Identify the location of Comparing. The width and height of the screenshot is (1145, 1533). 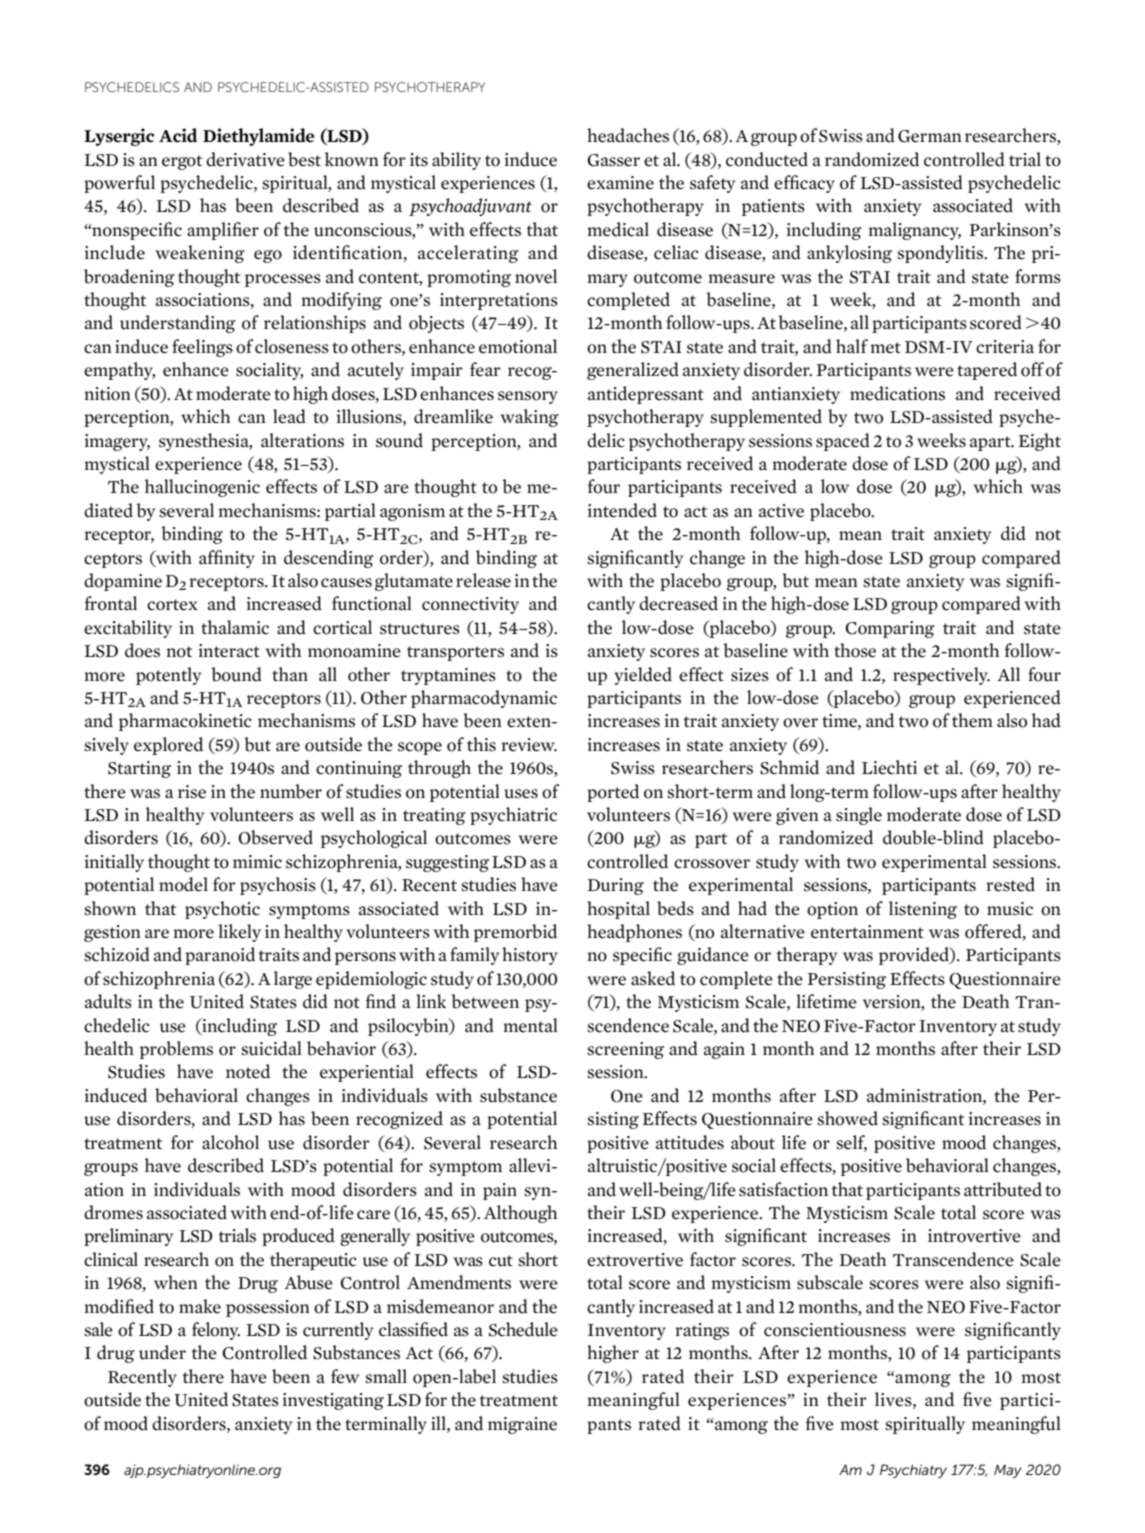
(890, 629).
